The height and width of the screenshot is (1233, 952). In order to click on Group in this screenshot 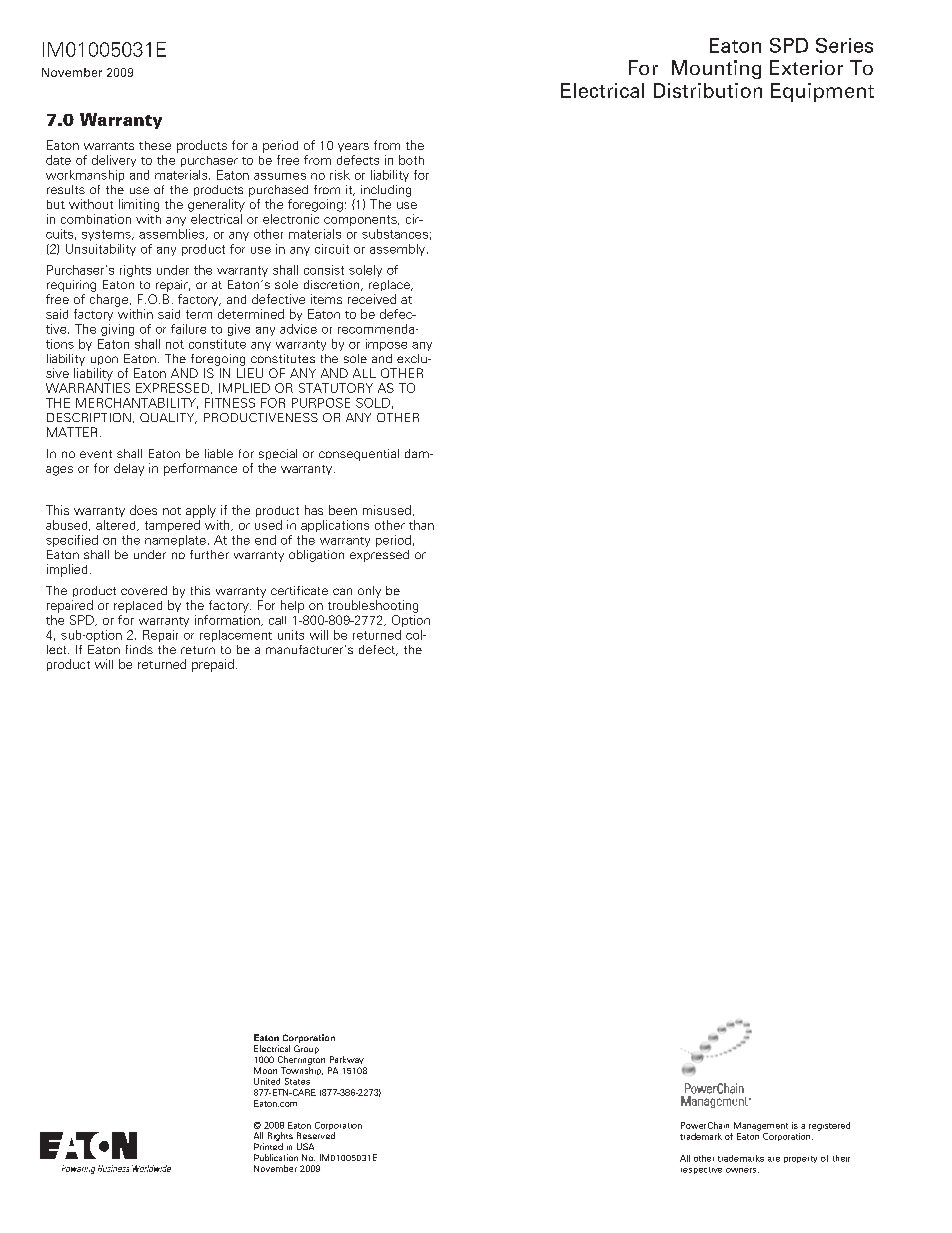, I will do `click(306, 1049)`.
